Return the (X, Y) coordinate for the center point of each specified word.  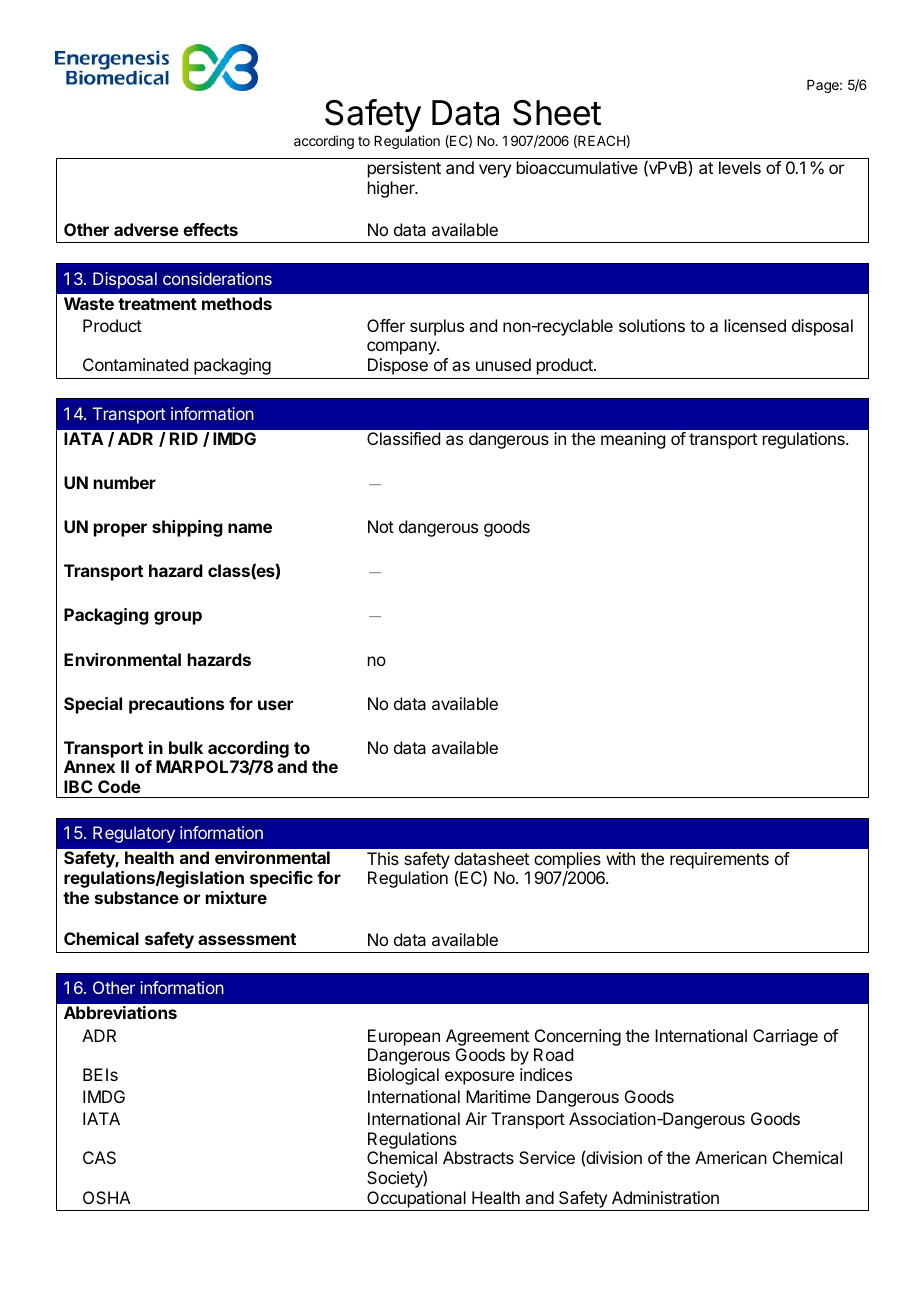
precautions (176, 705)
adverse (146, 229)
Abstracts (478, 1157)
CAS (99, 1157)
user (275, 705)
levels (740, 167)
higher (392, 189)
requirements (719, 860)
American (731, 1157)
